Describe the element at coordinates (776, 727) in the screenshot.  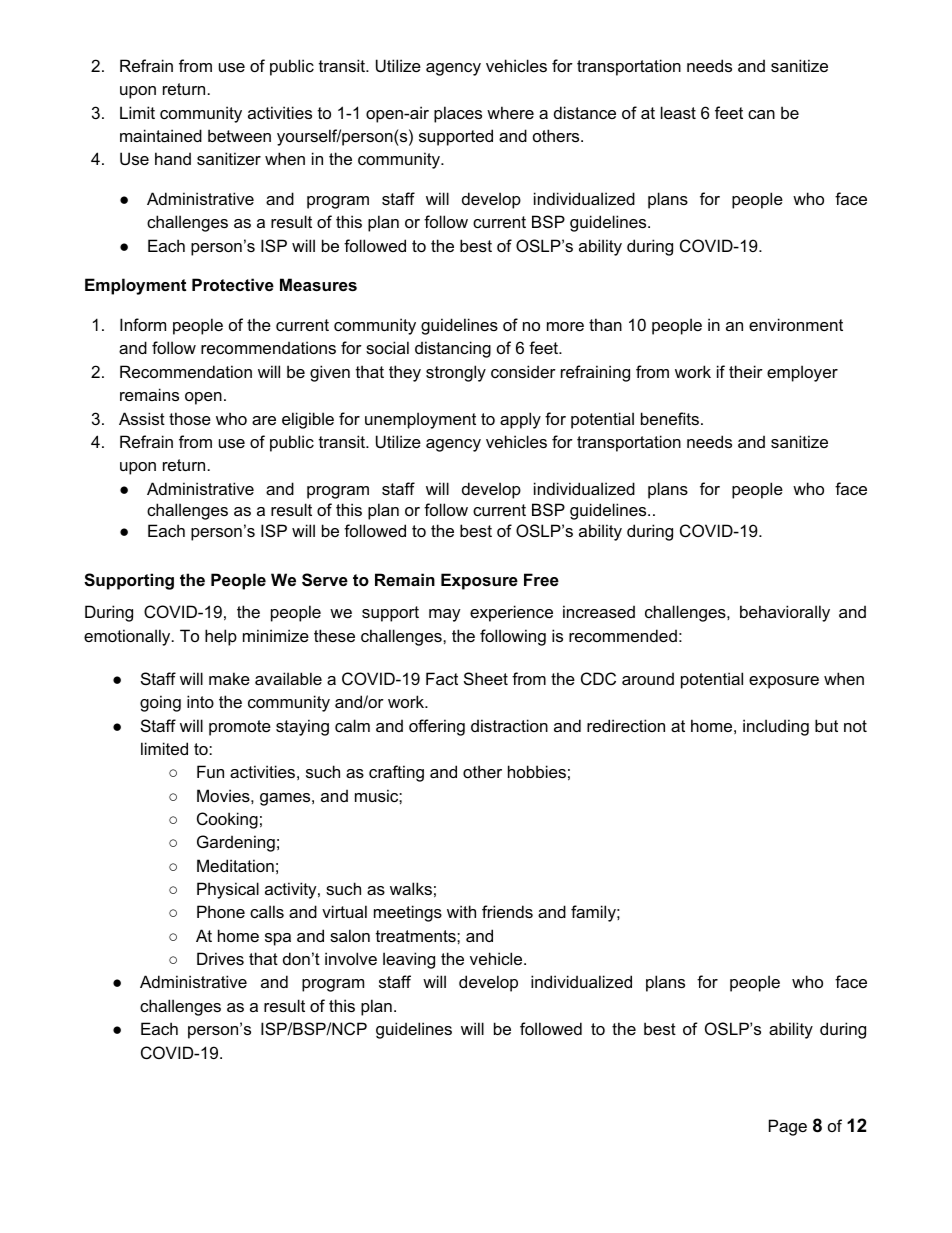
I see `including` at that location.
